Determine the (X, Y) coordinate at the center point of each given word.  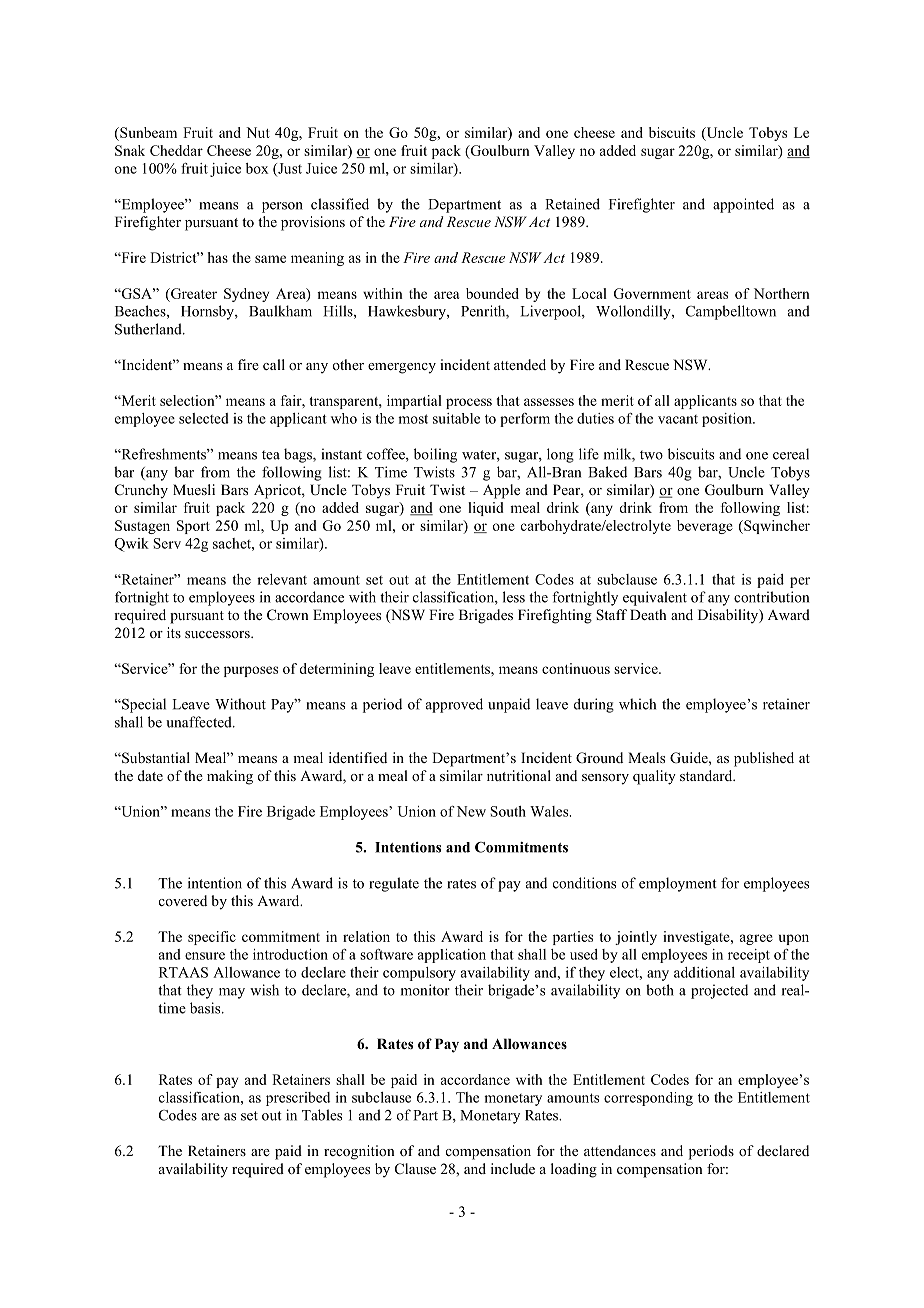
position (728, 420)
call (274, 364)
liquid (486, 509)
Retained (572, 204)
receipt (749, 956)
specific (212, 938)
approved (454, 705)
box (257, 168)
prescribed (298, 1099)
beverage (705, 527)
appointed (743, 205)
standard (707, 775)
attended (520, 364)
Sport (193, 527)
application (452, 956)
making (230, 777)
